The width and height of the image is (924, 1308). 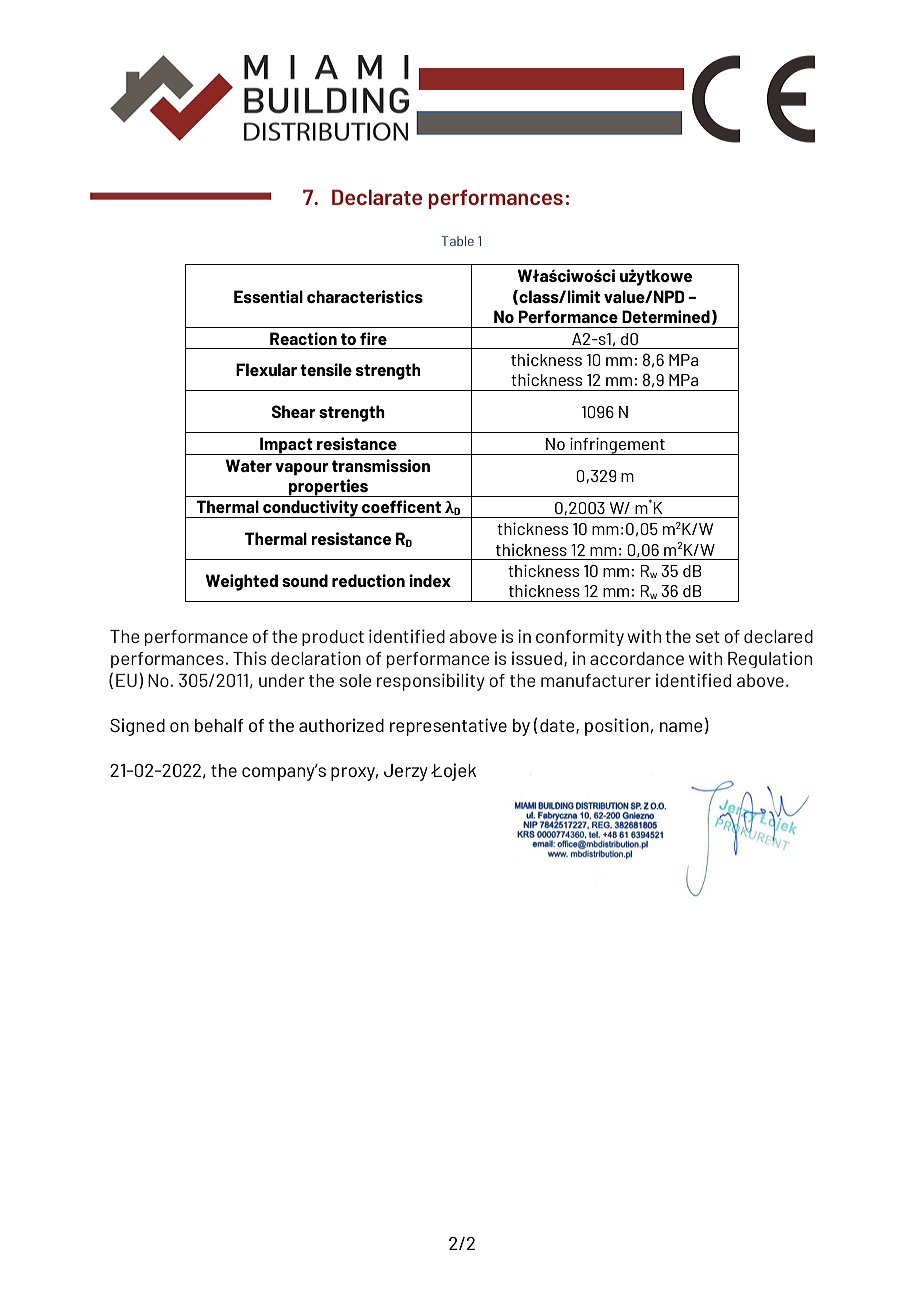 What do you see at coordinates (457, 241) in the image?
I see `Table` at bounding box center [457, 241].
